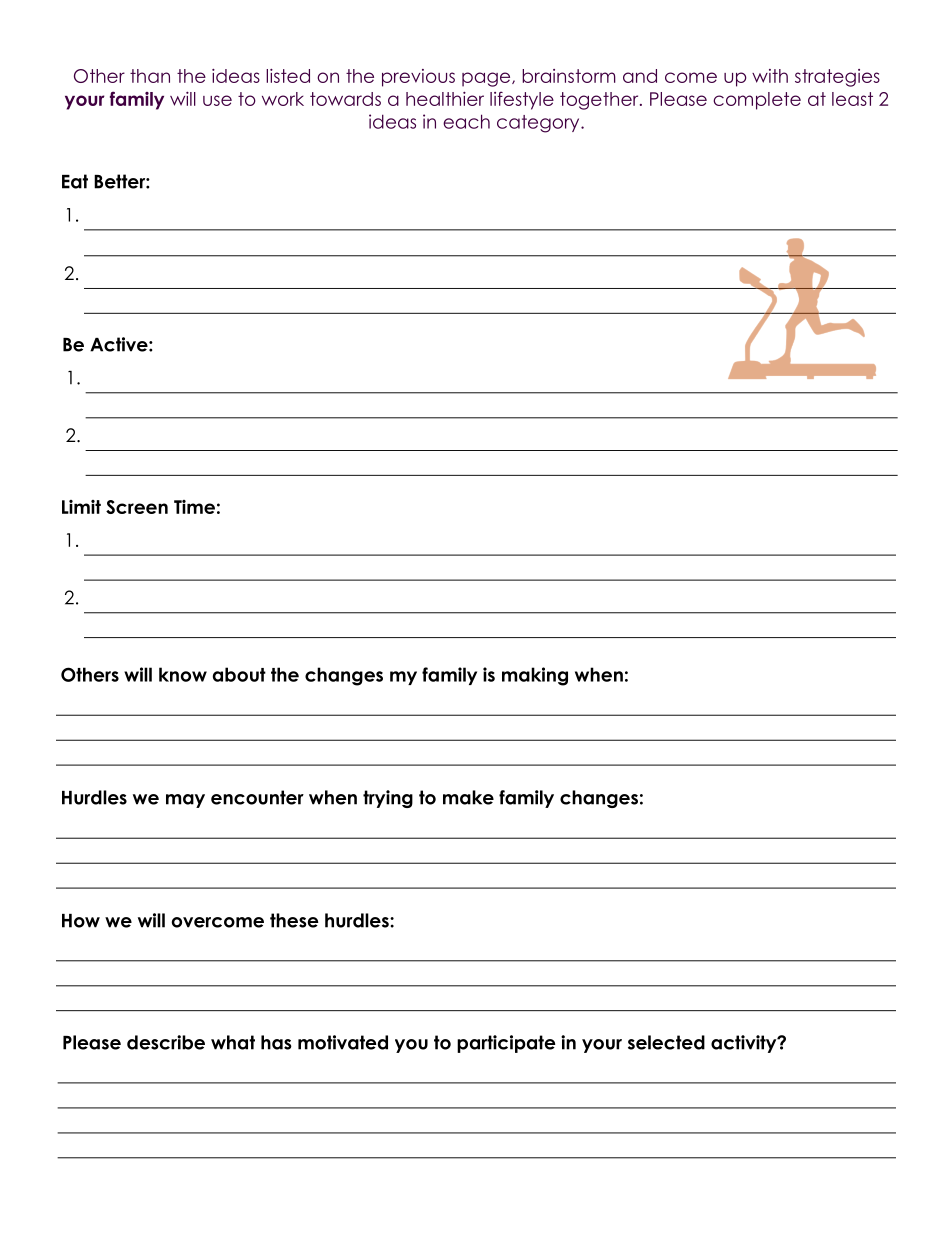  What do you see at coordinates (388, 799) in the screenshot?
I see `trying` at bounding box center [388, 799].
